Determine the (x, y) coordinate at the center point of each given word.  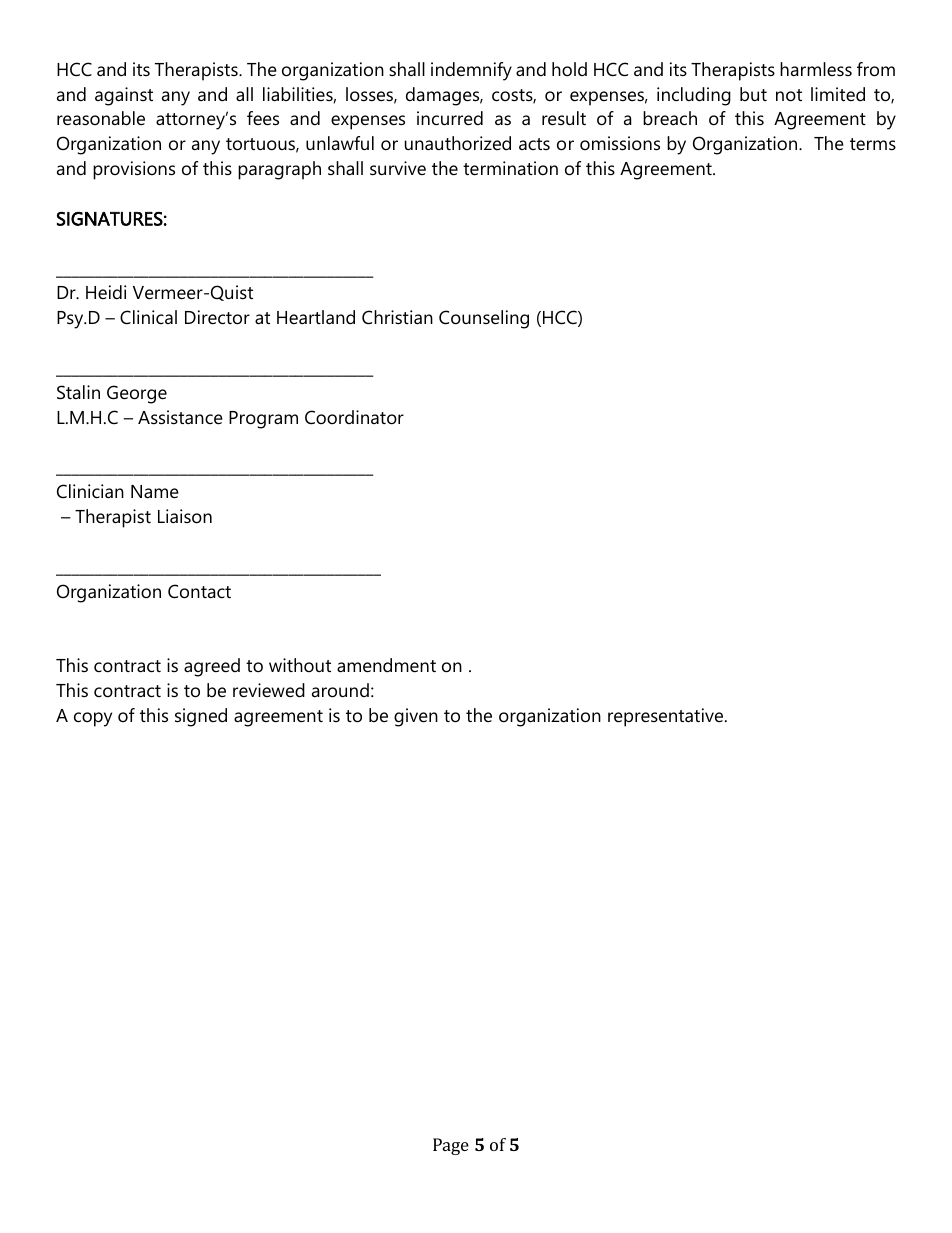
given (416, 717)
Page (451, 1146)
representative (667, 717)
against (124, 96)
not (789, 95)
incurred (450, 118)
